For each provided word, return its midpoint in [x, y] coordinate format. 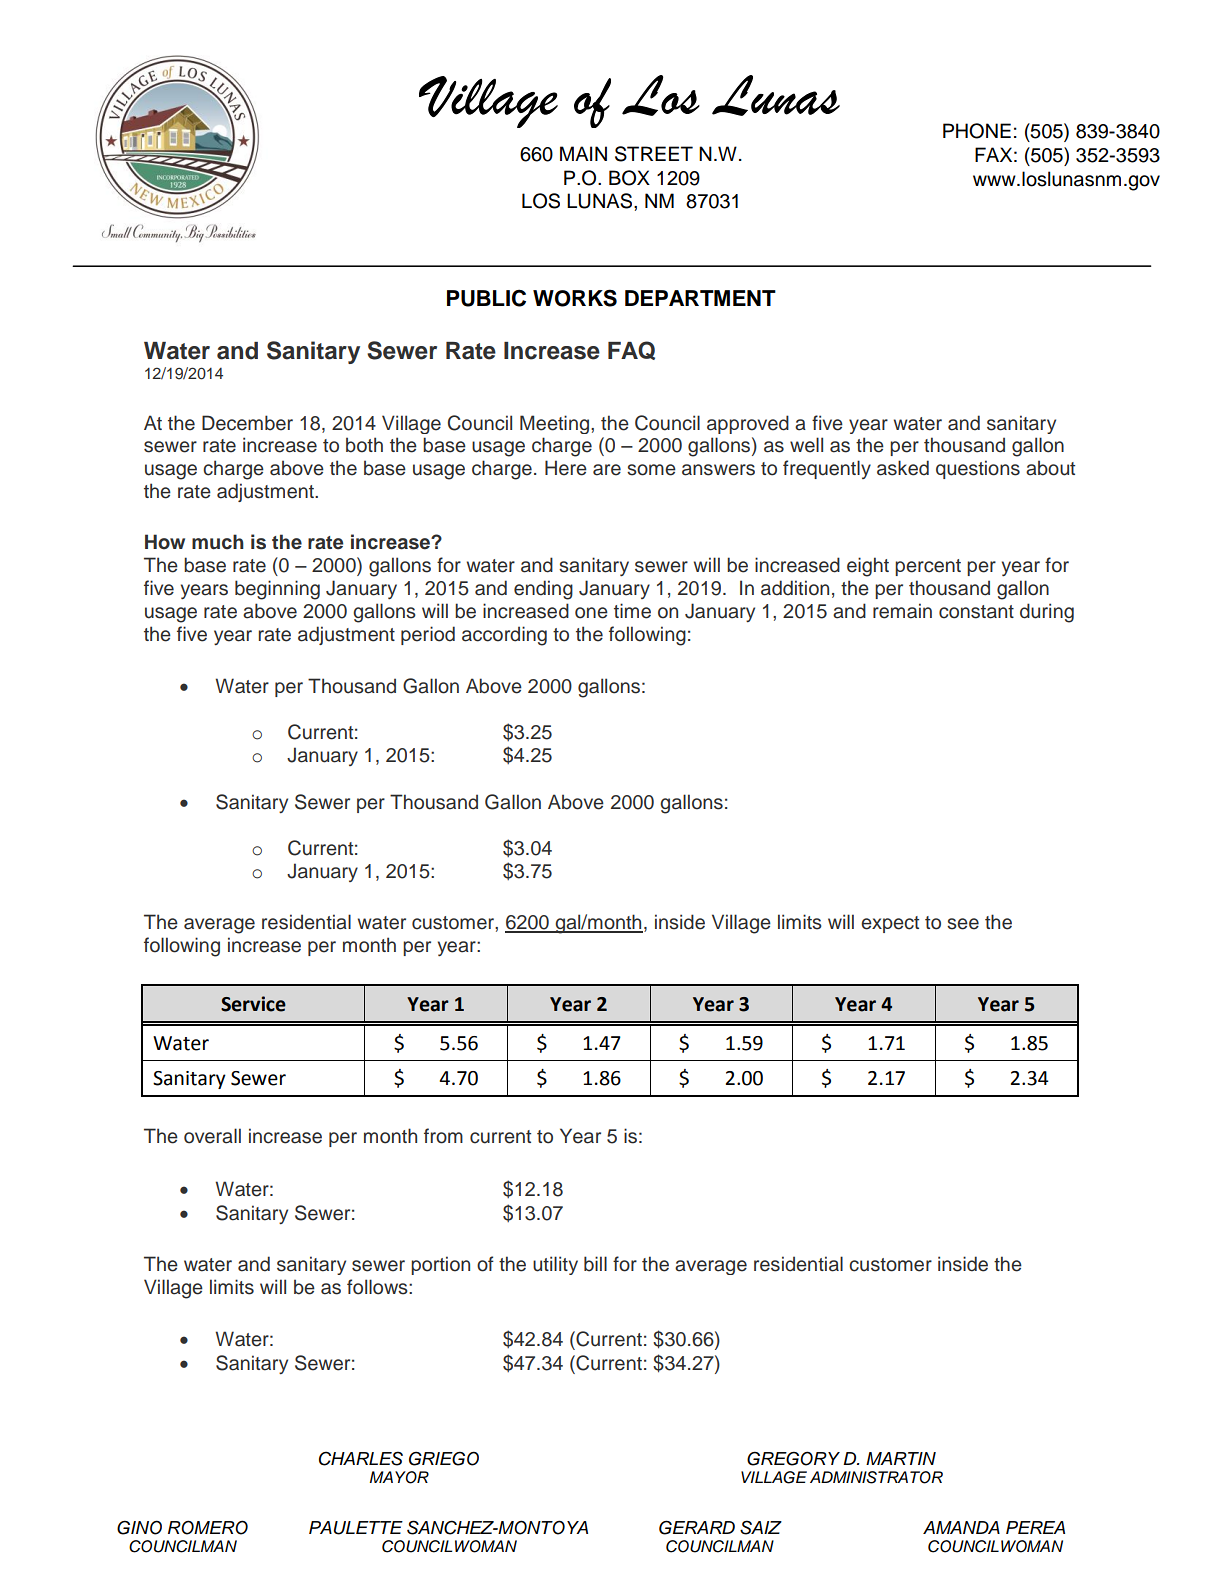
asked [903, 468]
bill [595, 1264]
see [963, 924]
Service [253, 1004]
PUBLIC [486, 298]
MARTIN [901, 1458]
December [247, 423]
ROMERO [208, 1527]
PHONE [977, 131]
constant [976, 612]
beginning [277, 590]
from [443, 1136]
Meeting [556, 424]
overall [212, 1136]
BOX [629, 178]
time [632, 611]
